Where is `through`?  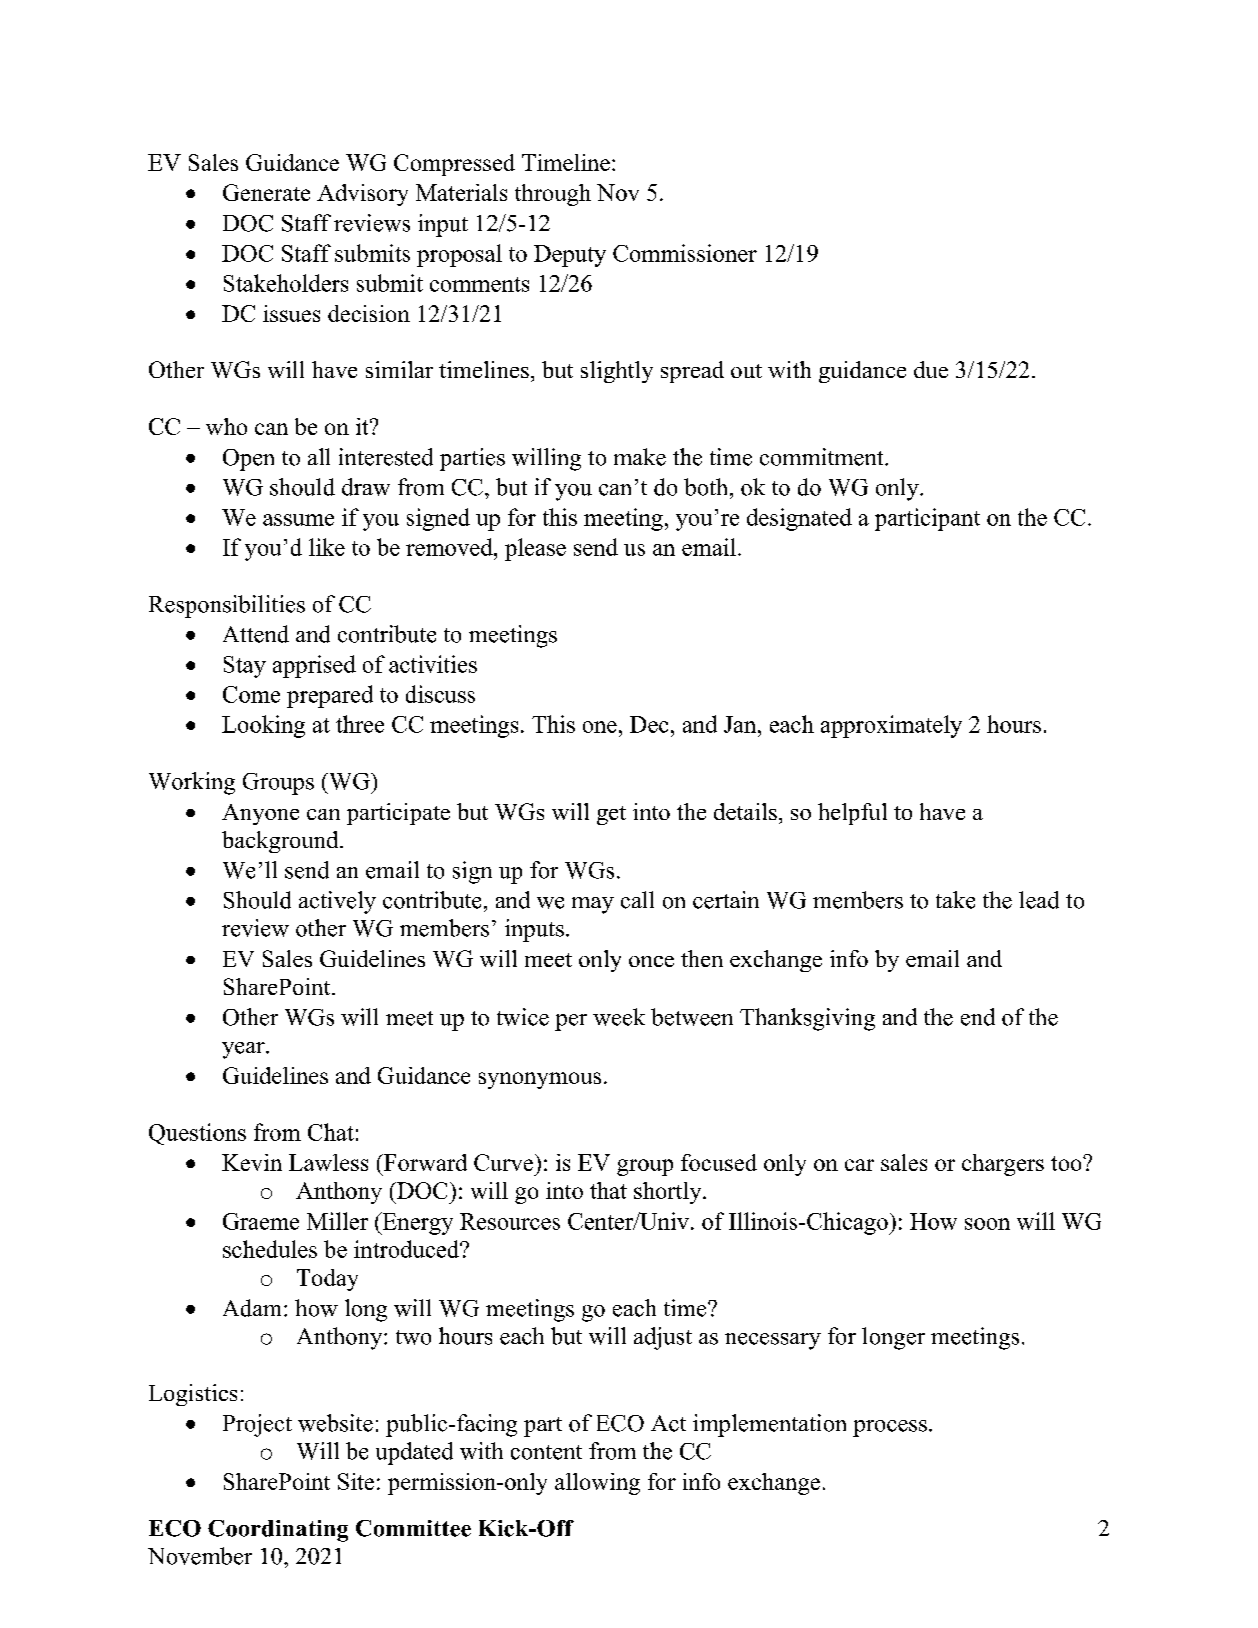 through is located at coordinates (553, 195).
